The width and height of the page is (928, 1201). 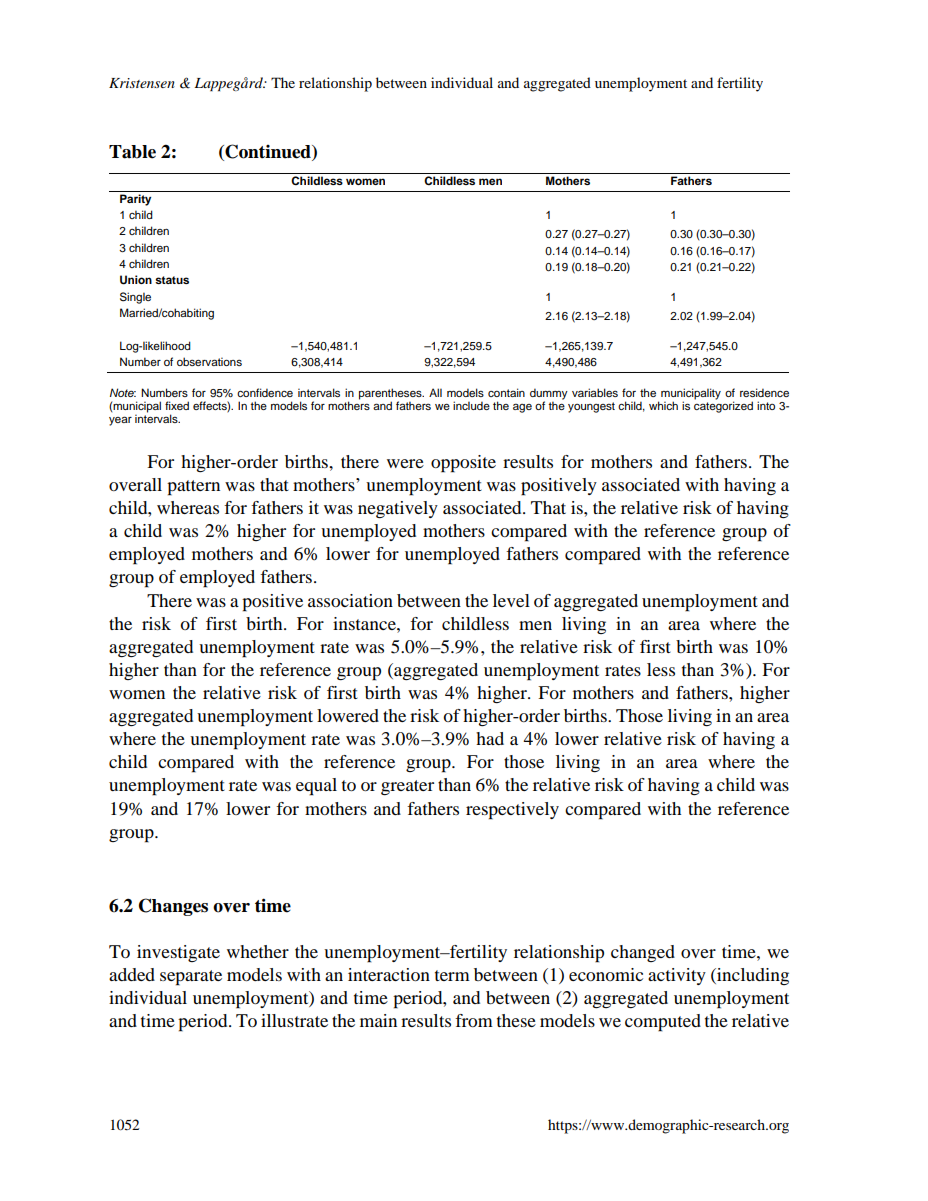 I want to click on which, so click(x=663, y=405).
